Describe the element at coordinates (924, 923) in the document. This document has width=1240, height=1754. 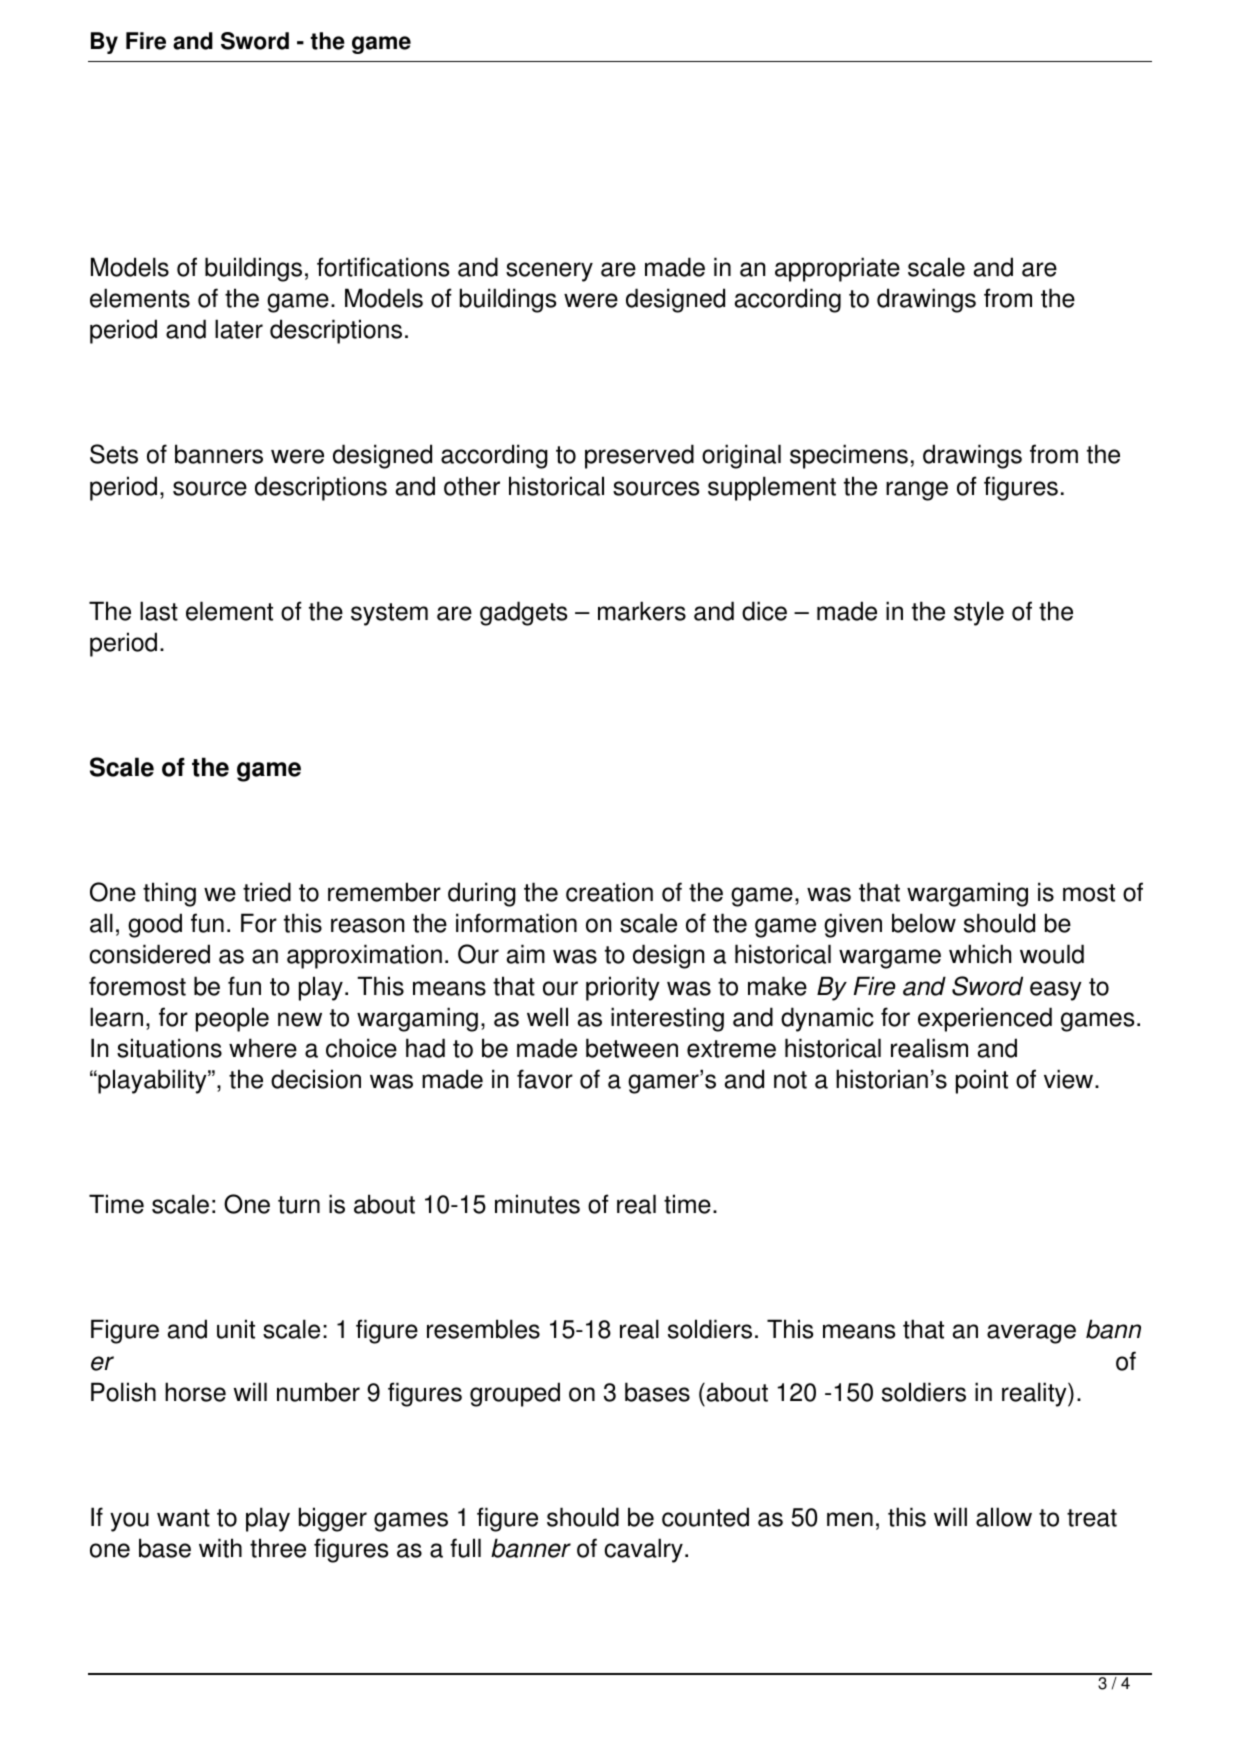
I see `below` at that location.
